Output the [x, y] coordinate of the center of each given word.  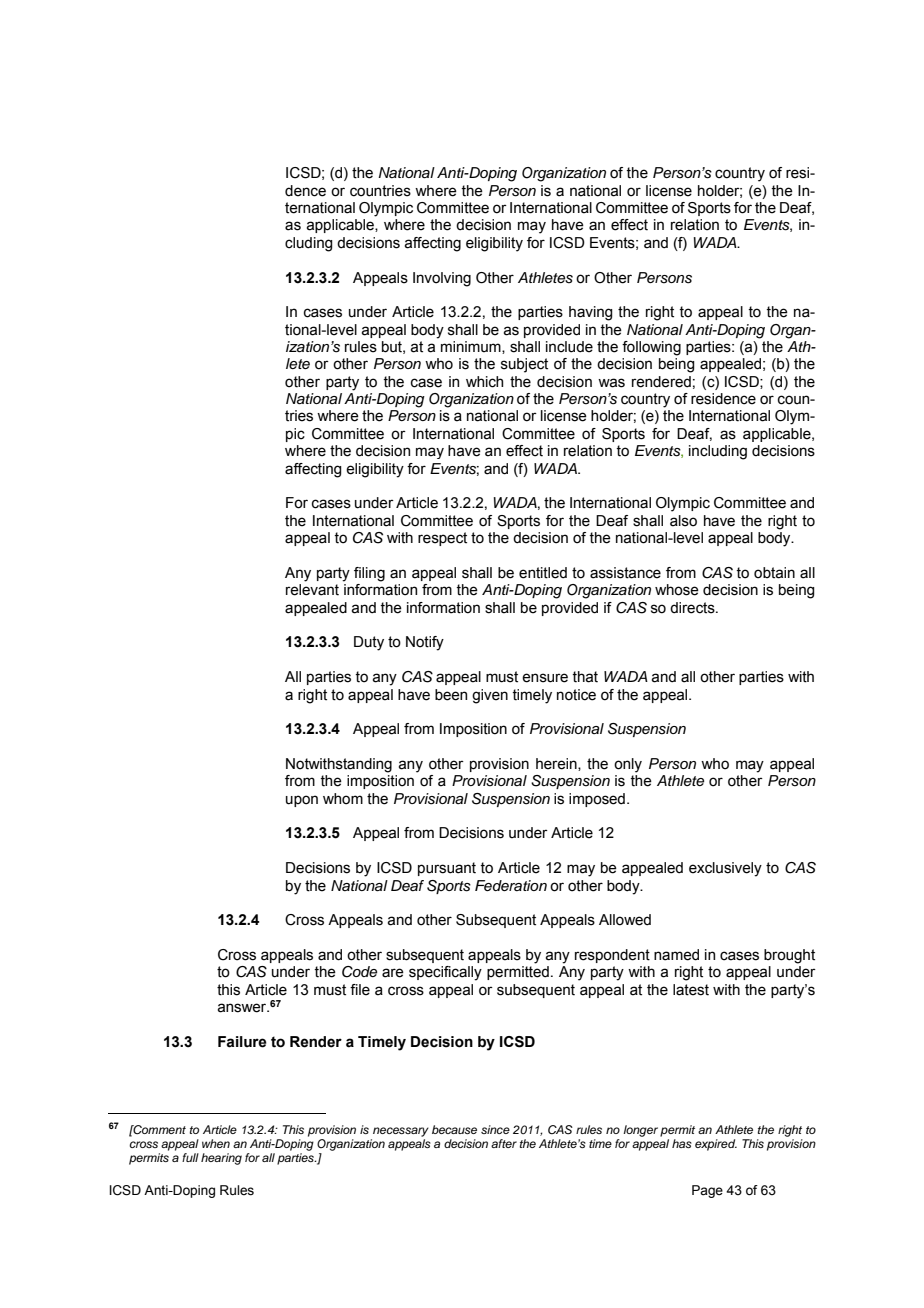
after [504, 1143]
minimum [472, 347]
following [651, 348]
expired [716, 1145]
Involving [442, 279]
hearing [221, 1159]
